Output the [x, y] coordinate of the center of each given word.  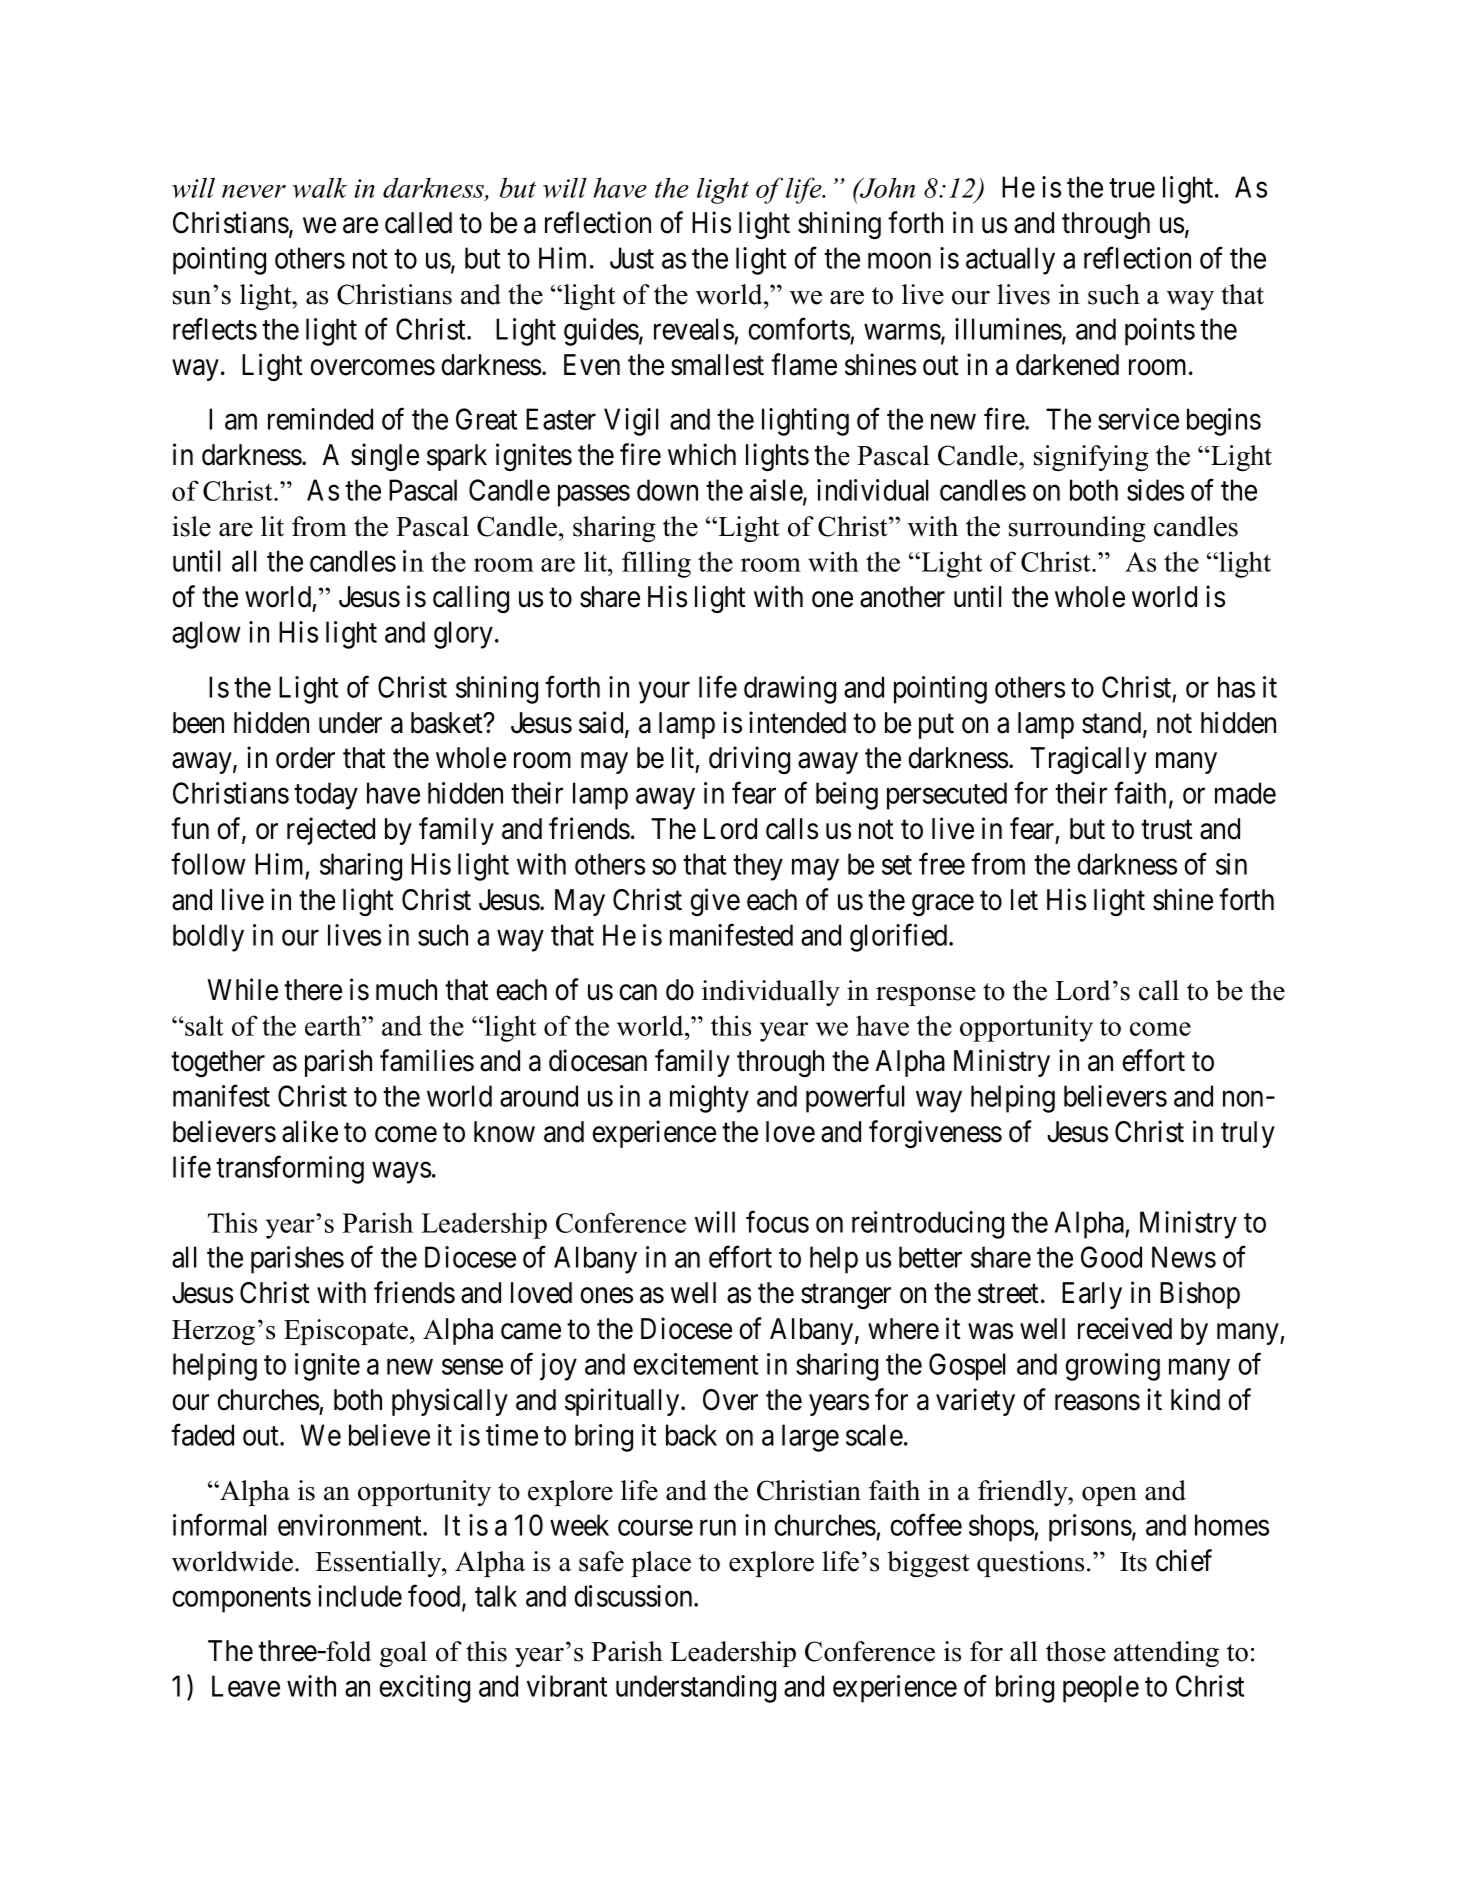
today [326, 796]
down [667, 490]
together [218, 1063]
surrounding [1077, 529]
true [1132, 188]
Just [632, 258]
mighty [709, 1099]
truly [1248, 1134]
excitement [696, 1364]
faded [202, 1435]
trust [1167, 830]
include [360, 1596]
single [385, 457]
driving [749, 760]
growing [1112, 1367]
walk [320, 187]
